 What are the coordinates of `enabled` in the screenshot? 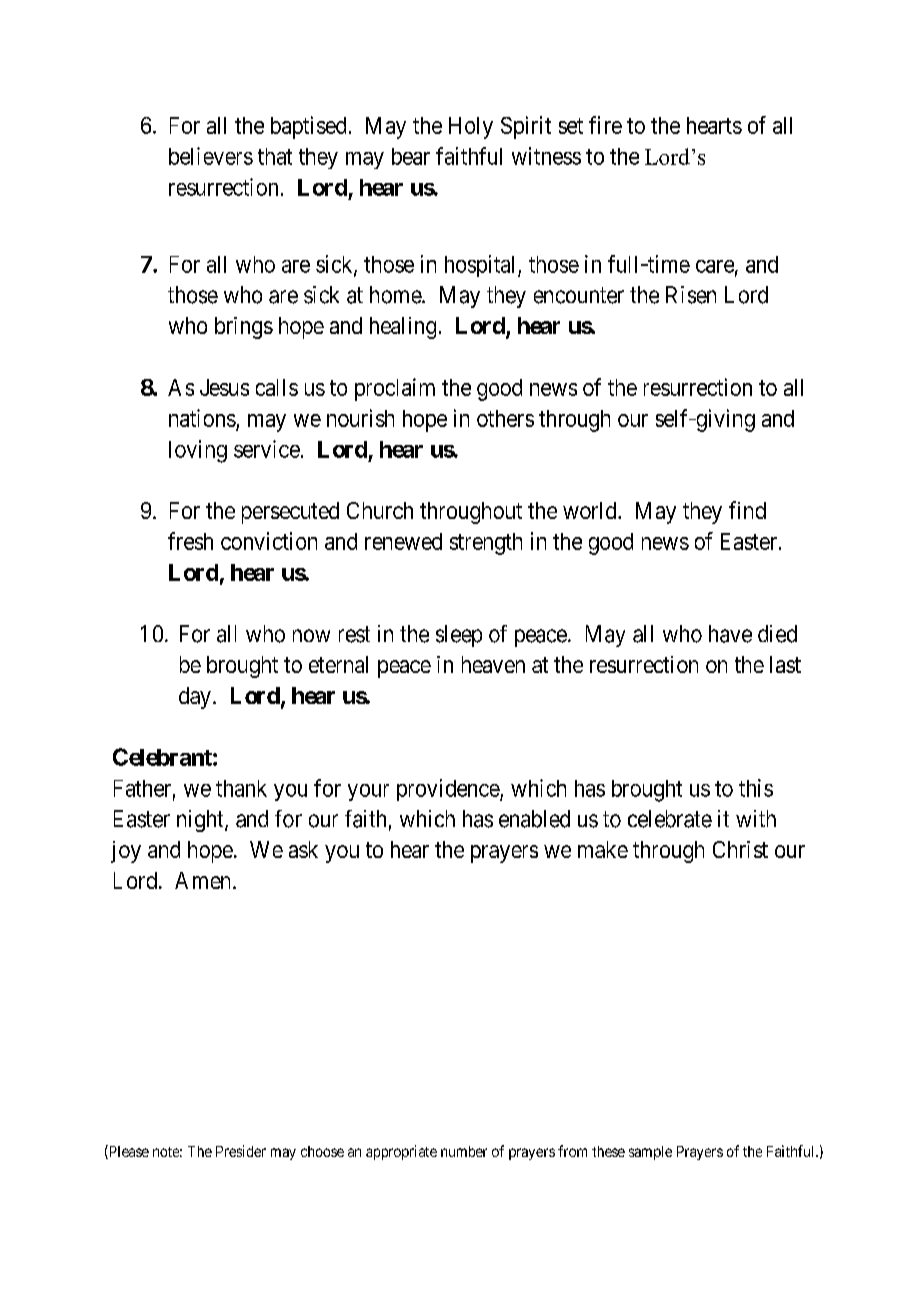 It's located at (534, 819).
